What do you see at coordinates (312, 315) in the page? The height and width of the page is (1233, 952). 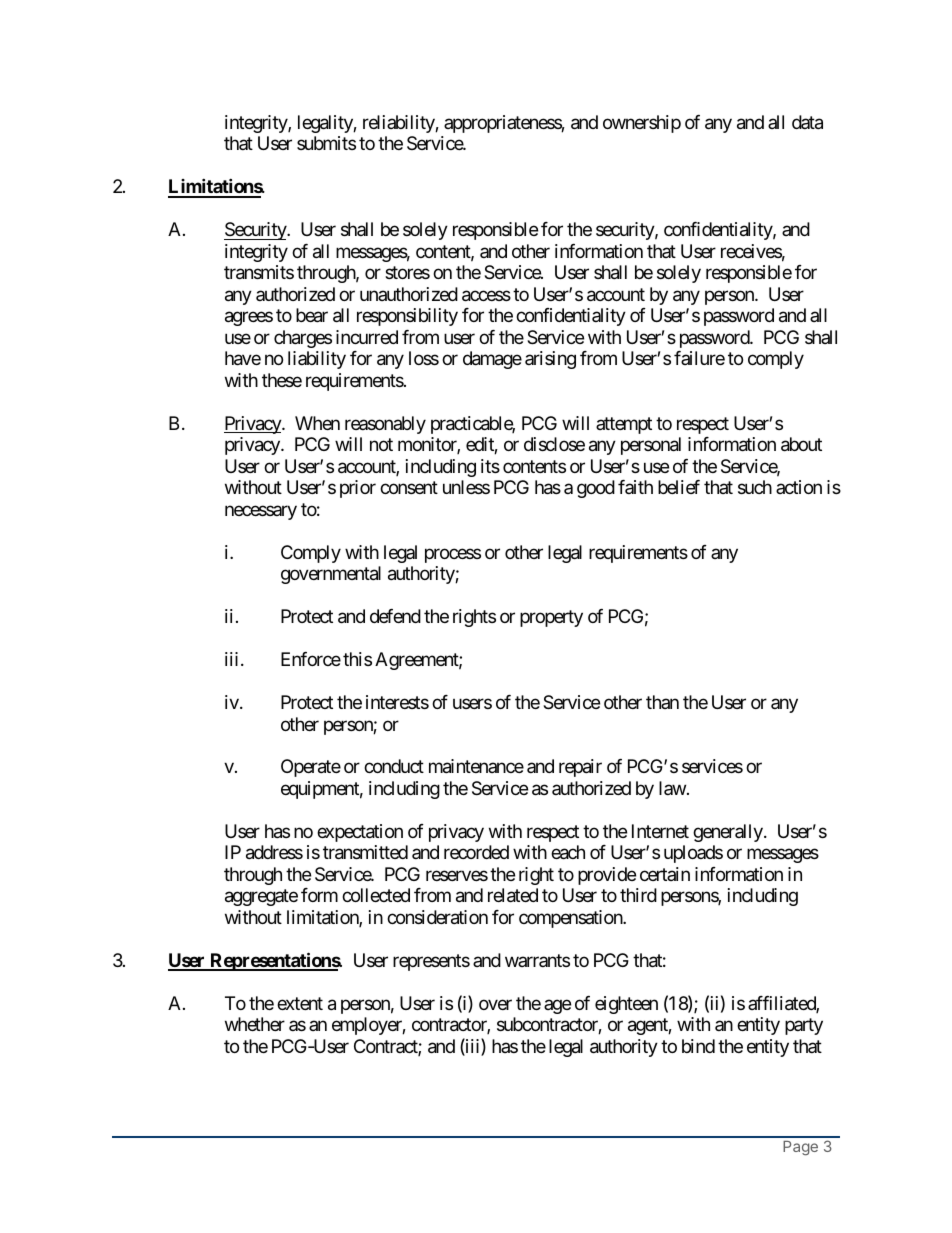 I see `bear` at bounding box center [312, 315].
